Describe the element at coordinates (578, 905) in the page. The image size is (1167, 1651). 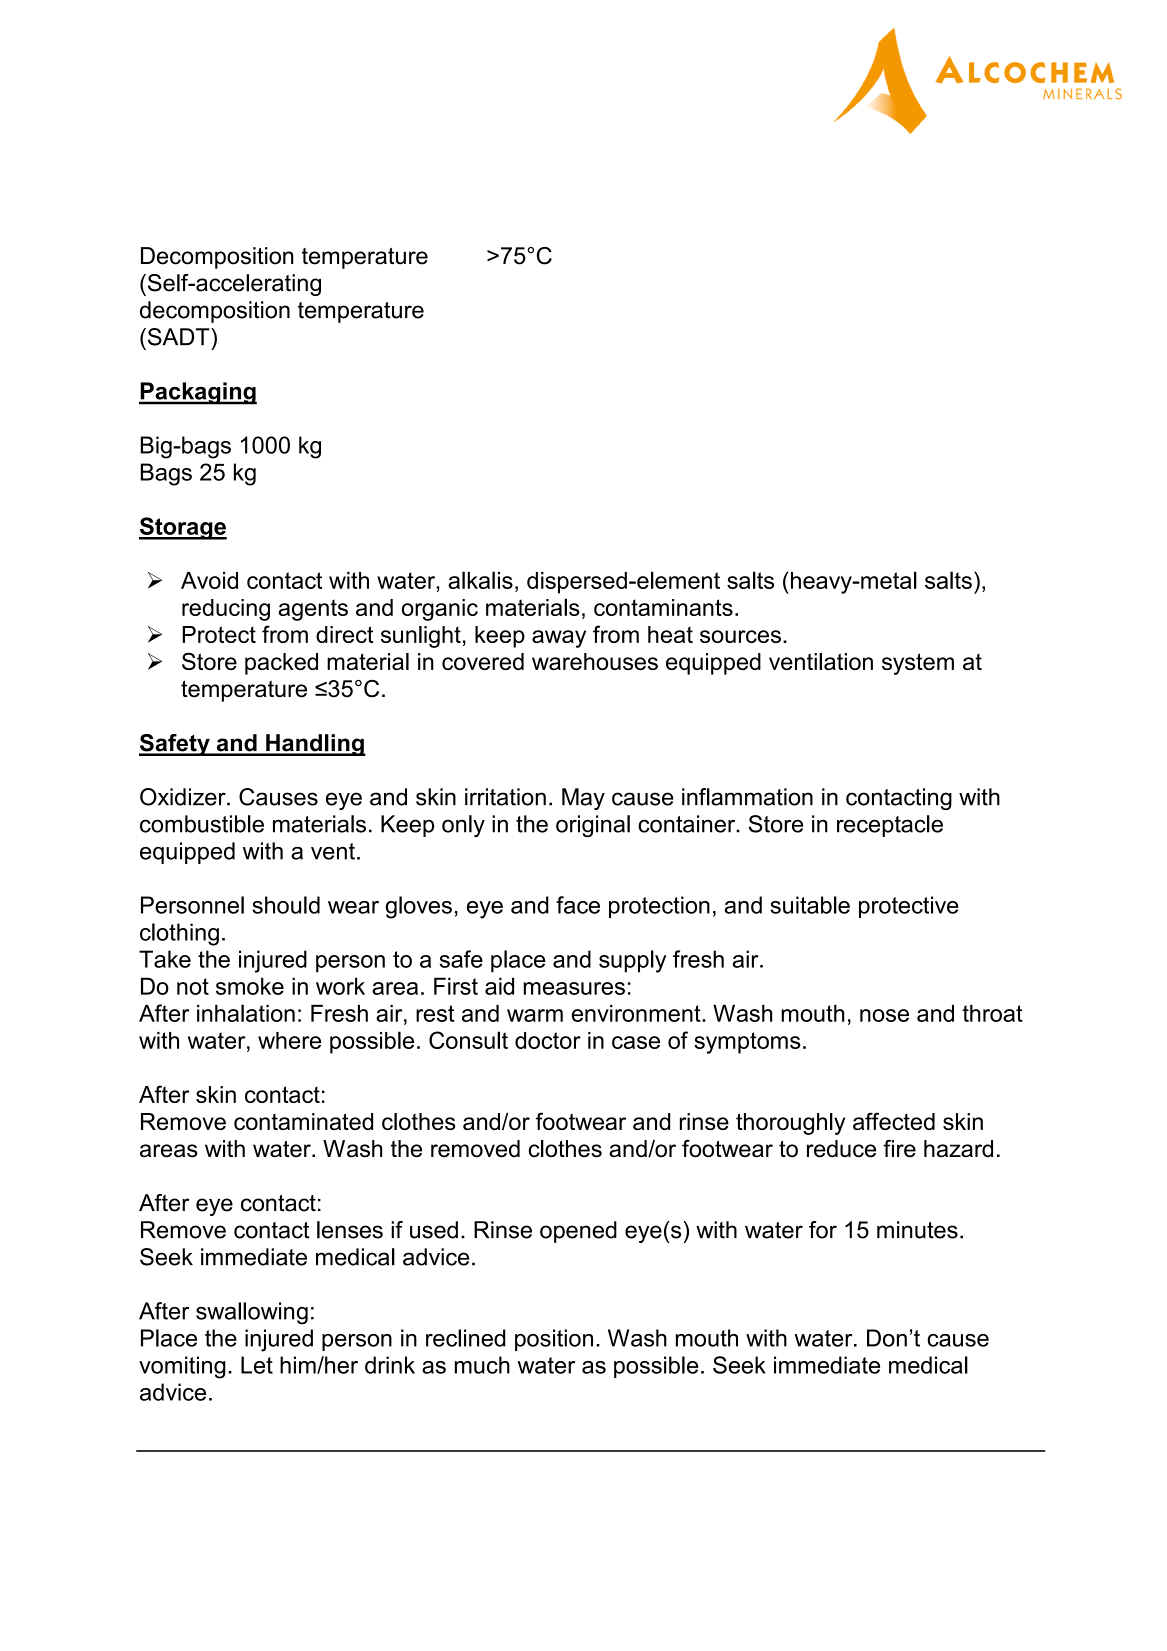
I see `face` at that location.
